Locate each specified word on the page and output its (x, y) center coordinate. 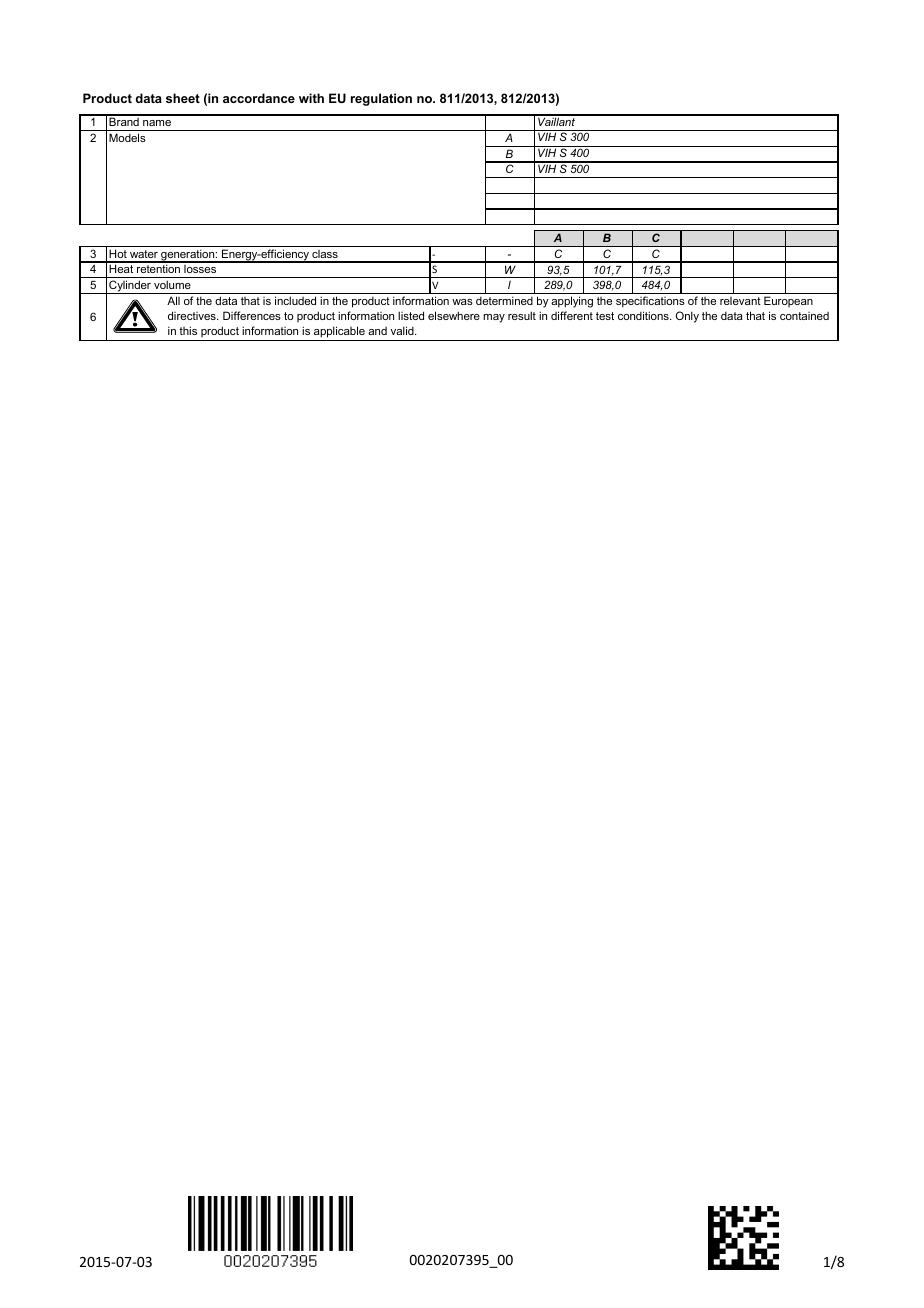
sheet (183, 98)
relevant (740, 301)
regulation (381, 99)
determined (504, 300)
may (494, 318)
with (311, 98)
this (188, 330)
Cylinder (130, 287)
